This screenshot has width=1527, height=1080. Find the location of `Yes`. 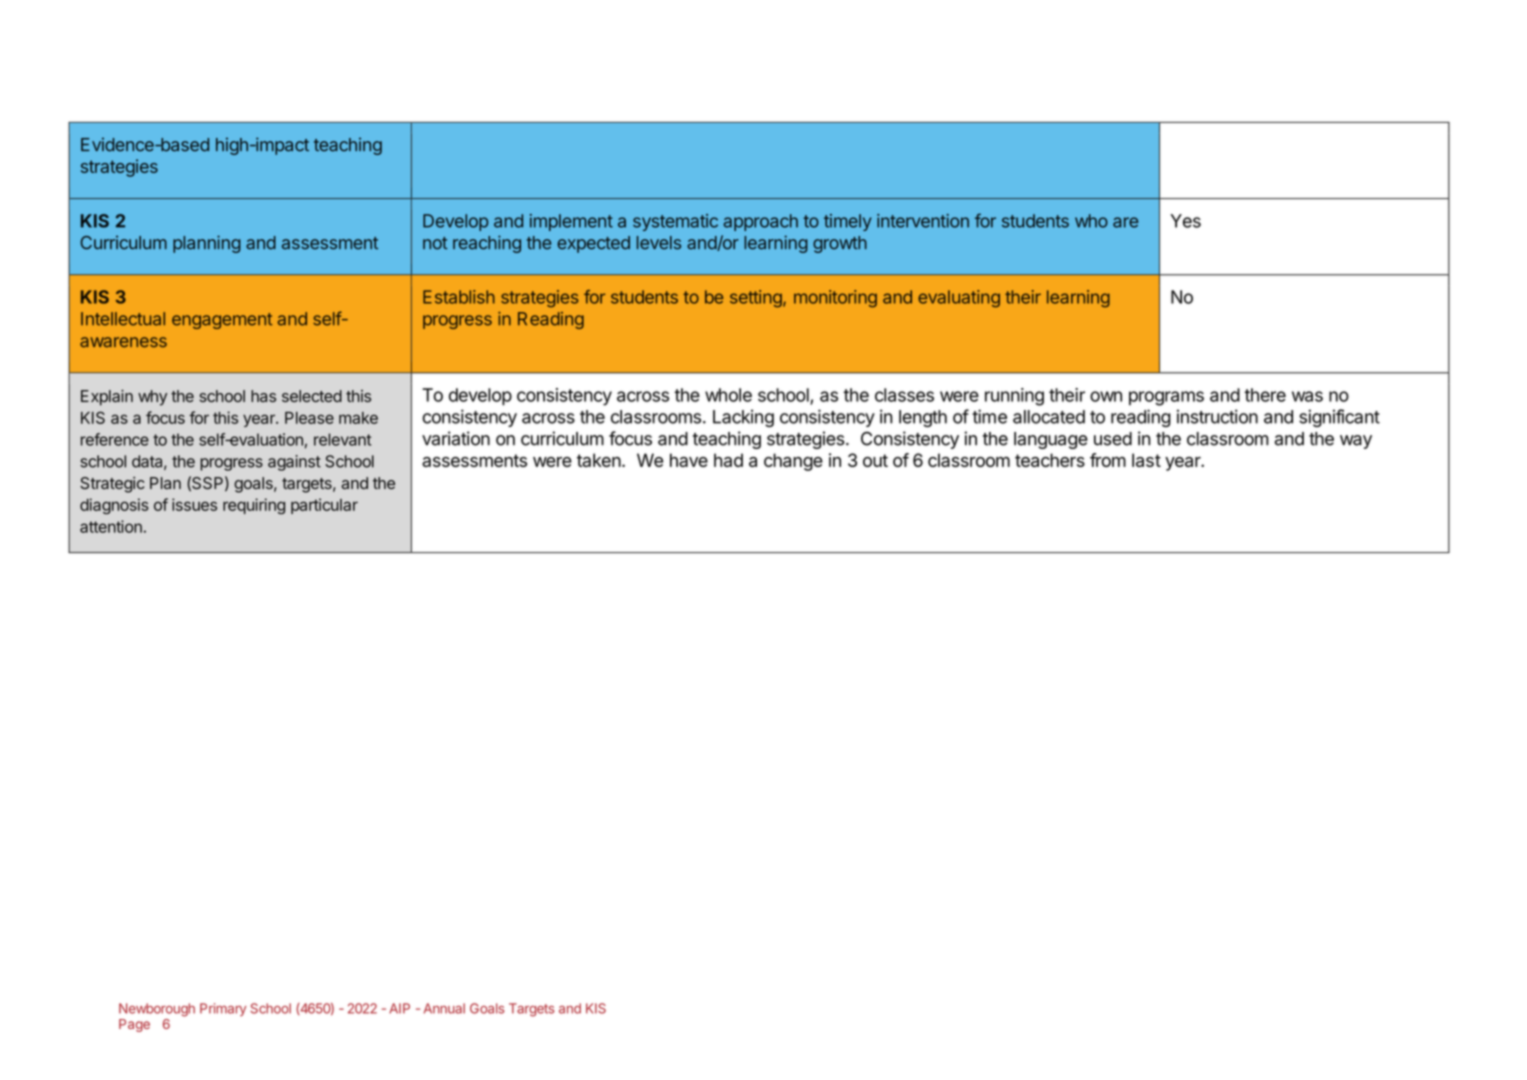

Yes is located at coordinates (1185, 221).
